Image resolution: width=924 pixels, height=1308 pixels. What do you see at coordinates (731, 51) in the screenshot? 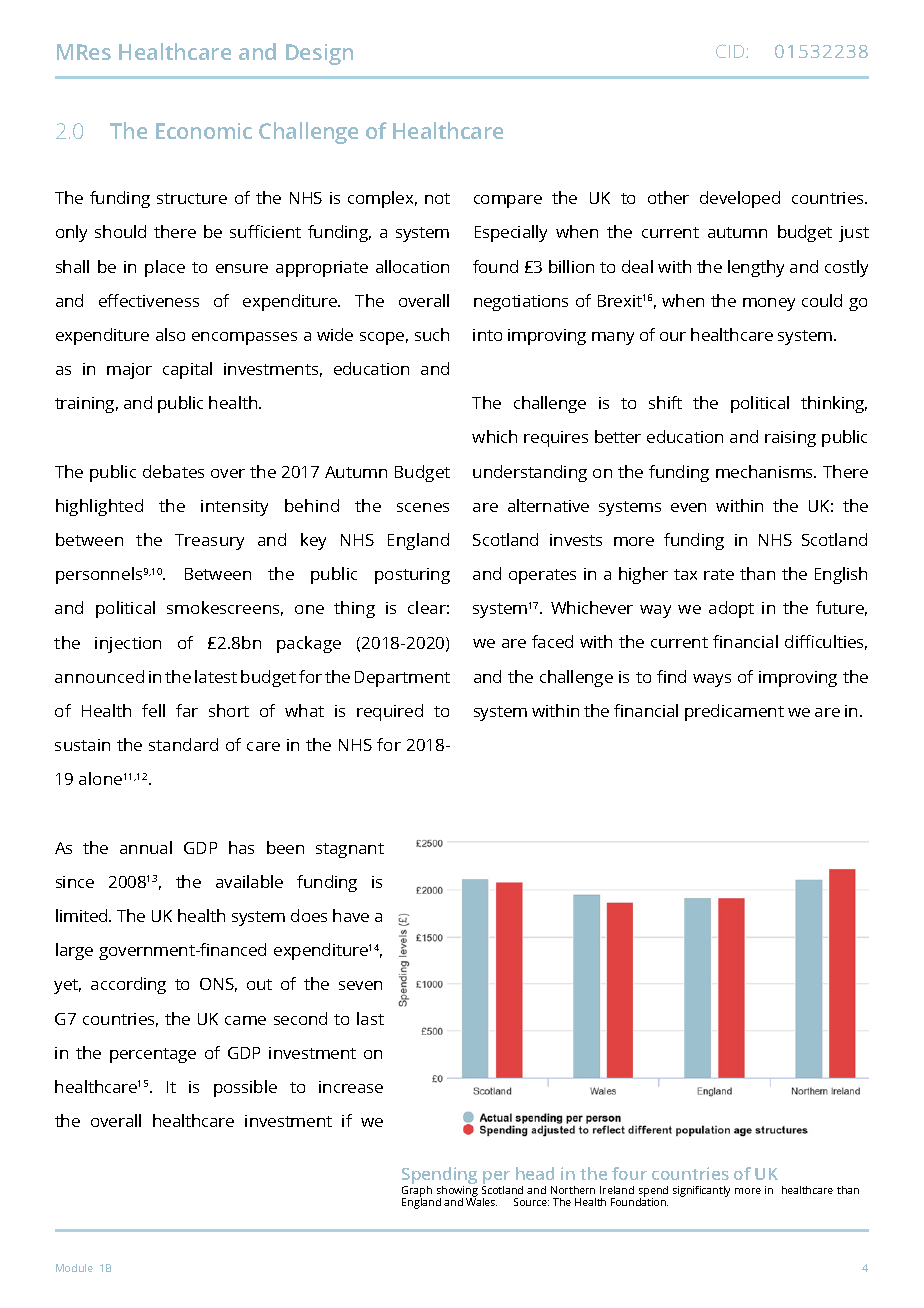
I see `CID` at bounding box center [731, 51].
